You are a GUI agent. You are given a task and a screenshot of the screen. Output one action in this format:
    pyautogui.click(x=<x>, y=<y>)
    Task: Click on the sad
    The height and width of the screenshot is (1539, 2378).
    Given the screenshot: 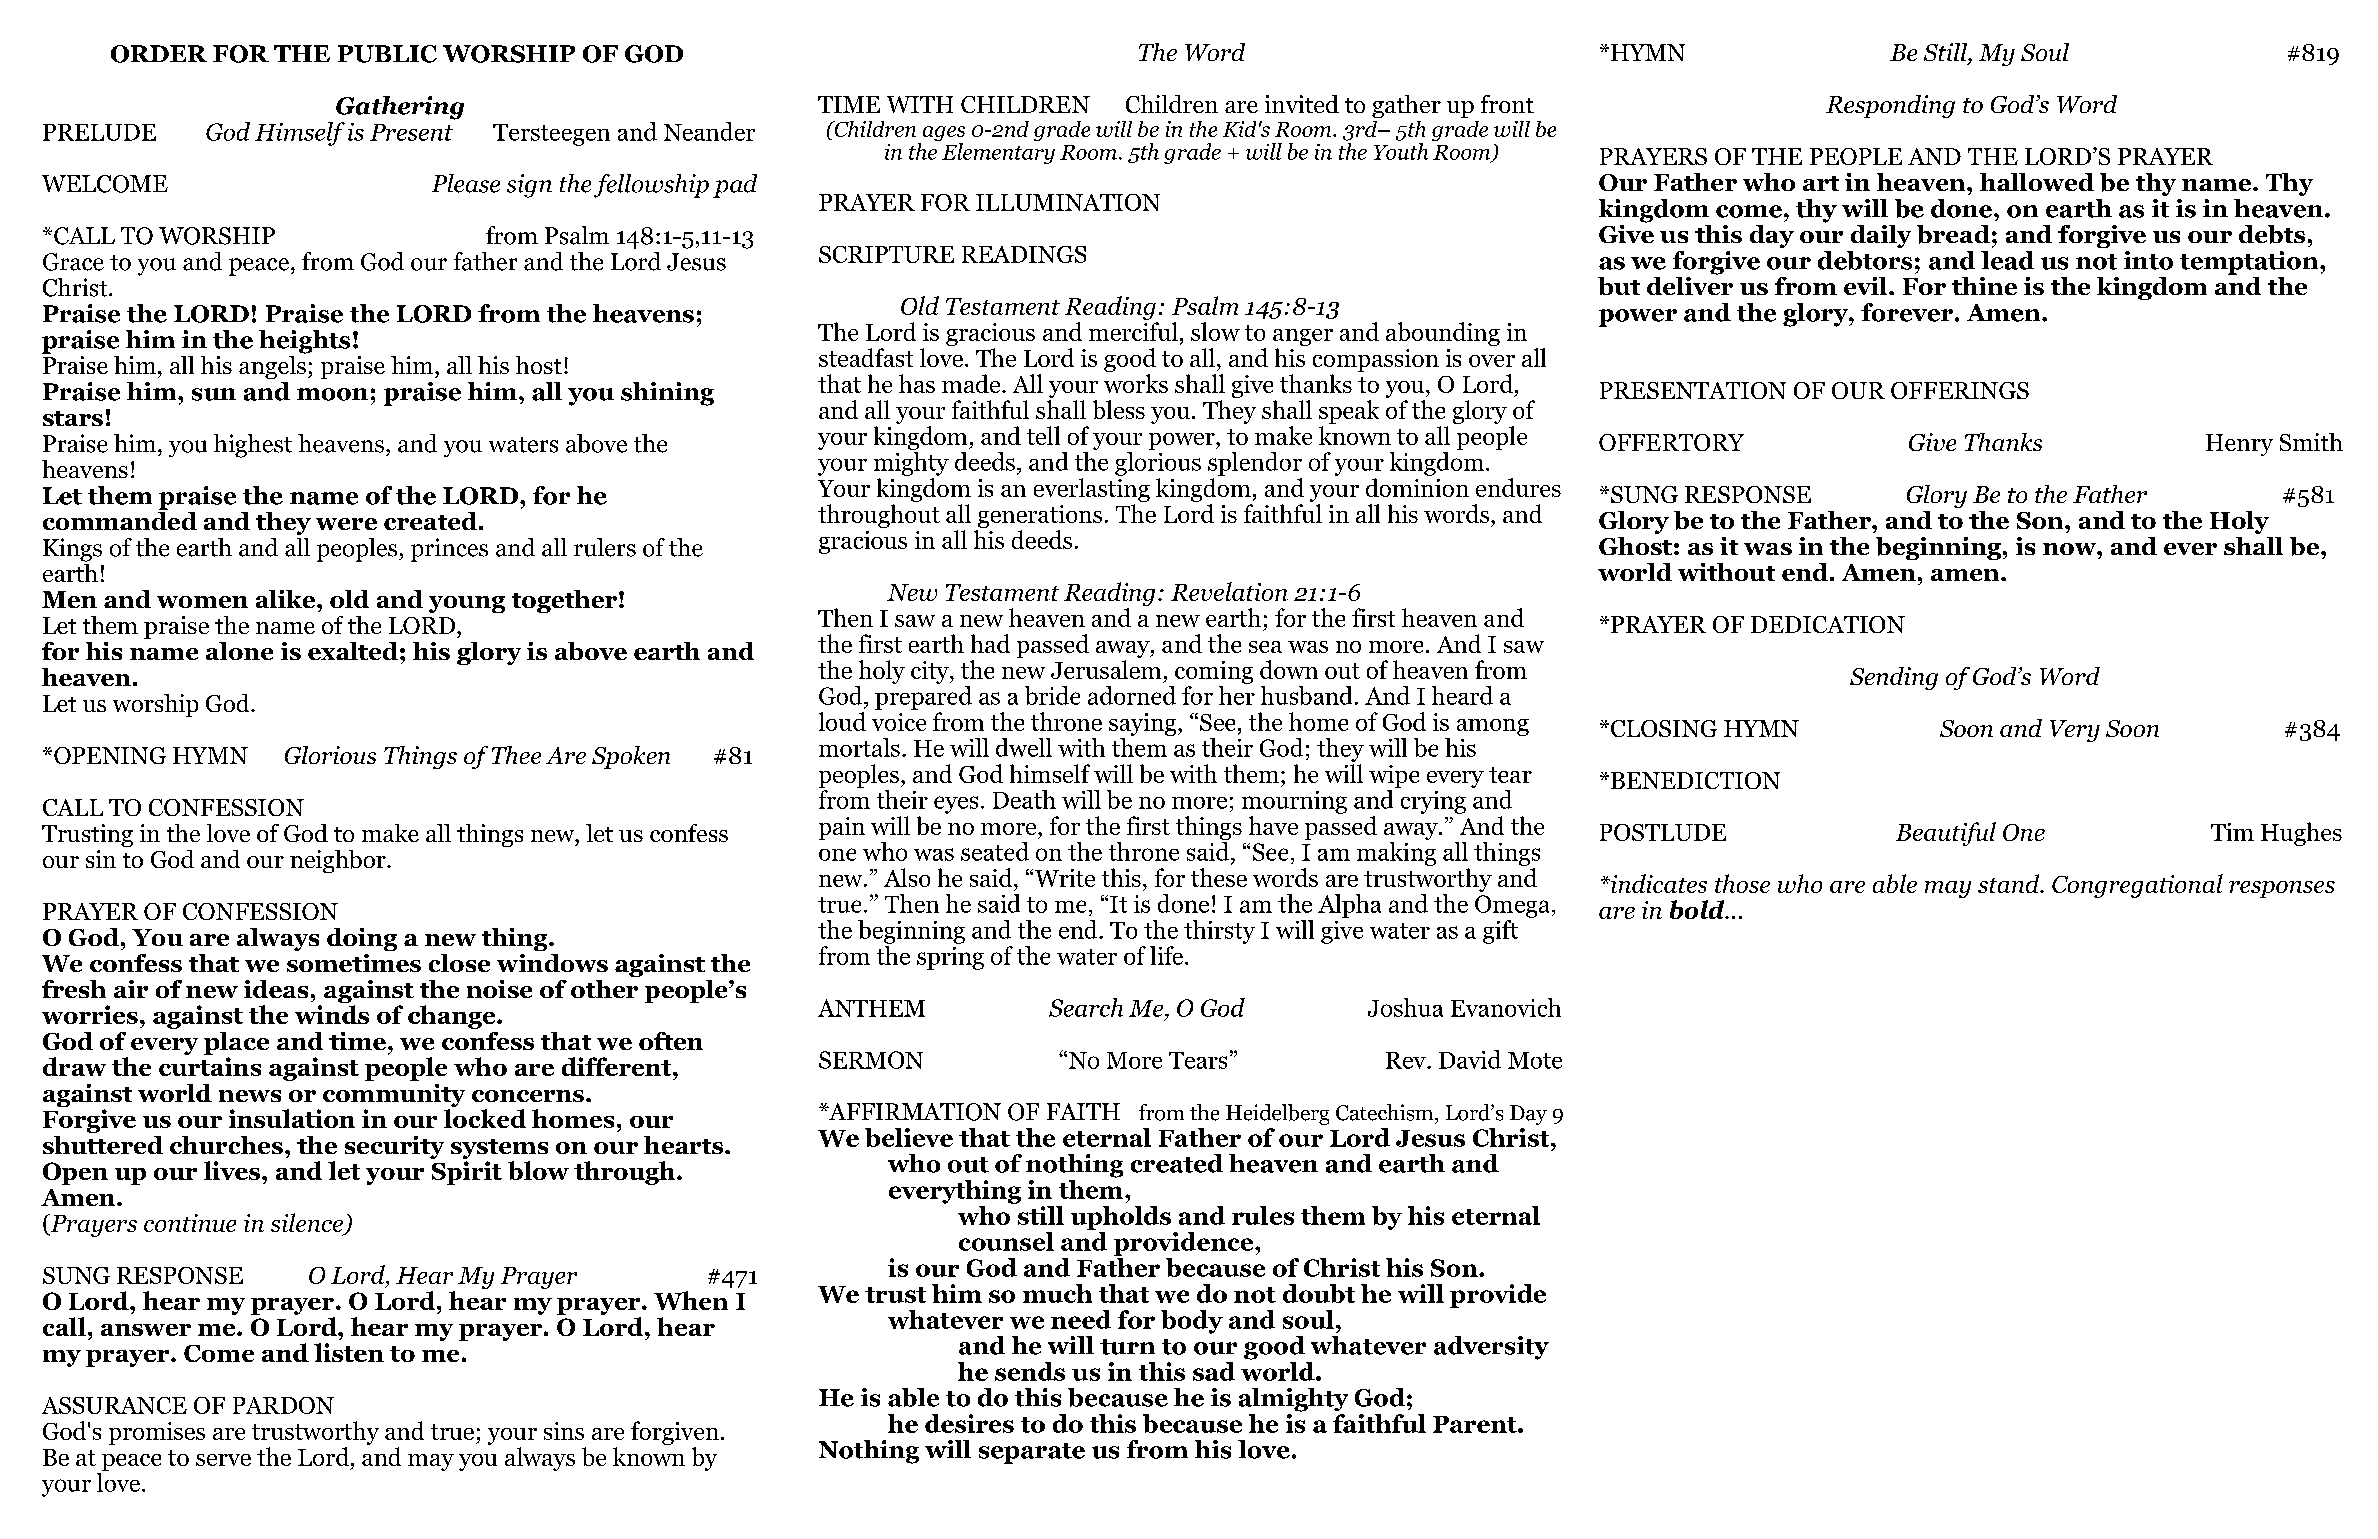 What is the action you would take?
    pyautogui.click(x=1214, y=1371)
